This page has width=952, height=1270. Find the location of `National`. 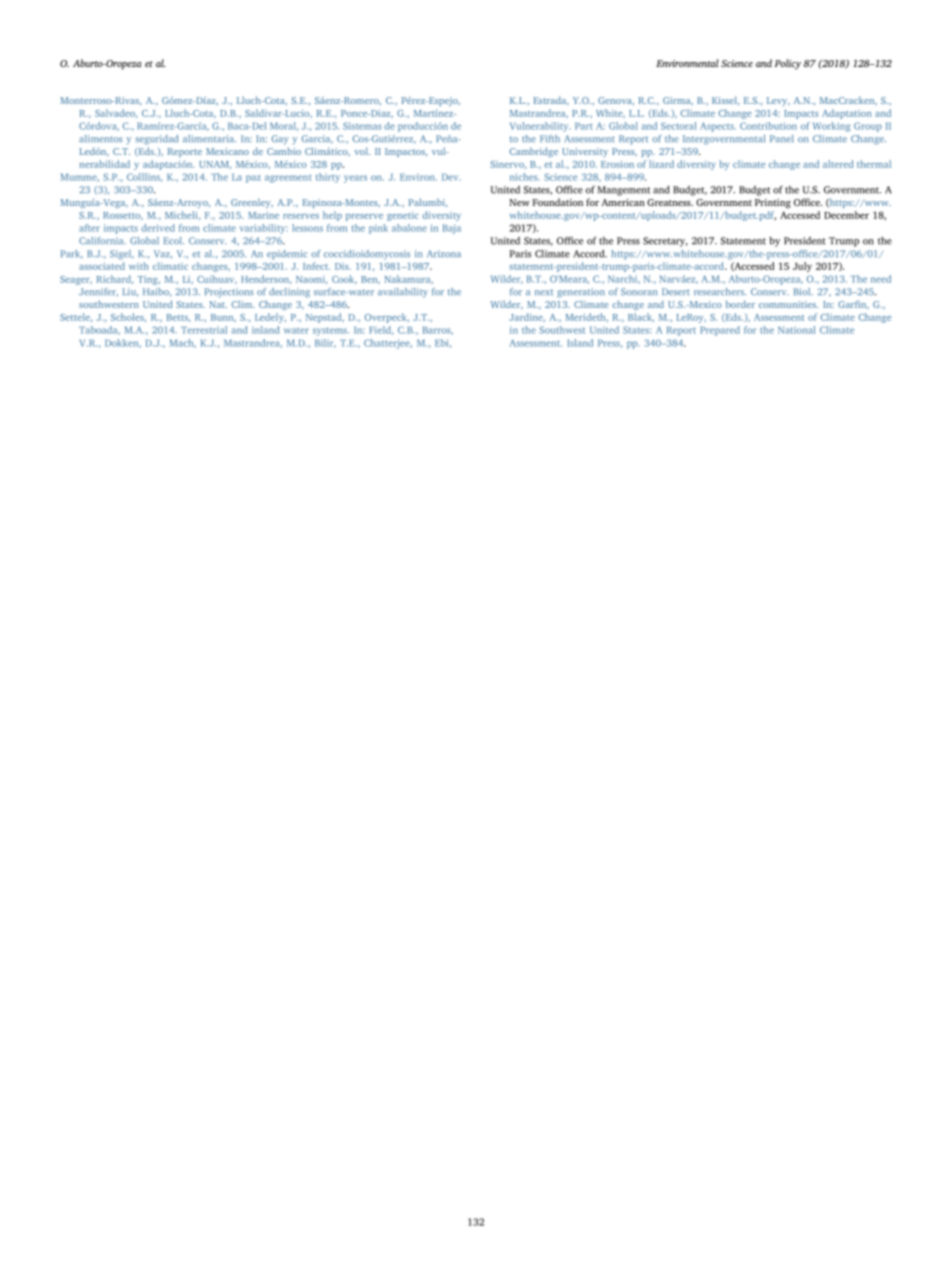

National is located at coordinates (796, 330).
